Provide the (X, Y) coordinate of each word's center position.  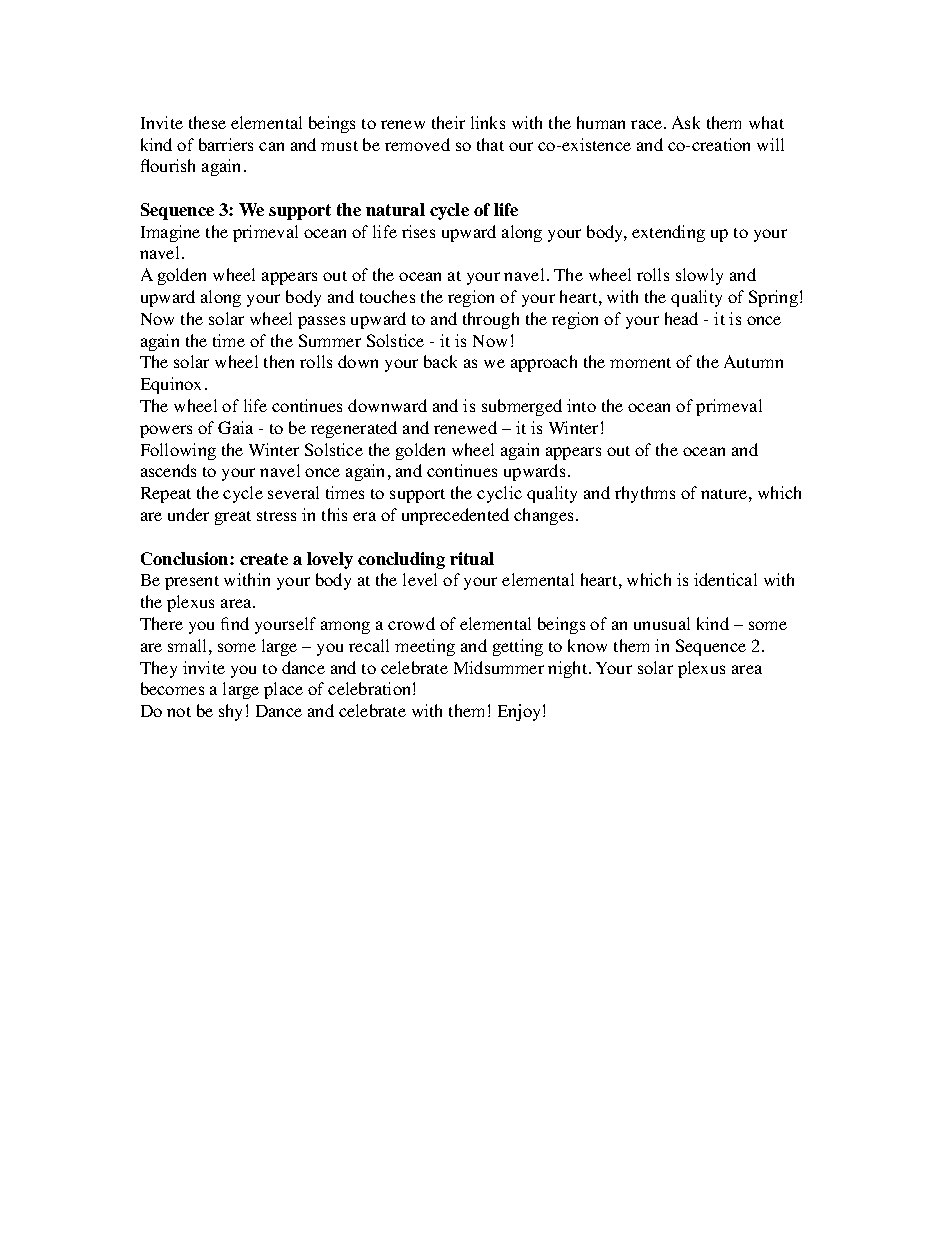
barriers (226, 144)
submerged (522, 407)
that (490, 144)
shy (230, 712)
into (581, 405)
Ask (686, 122)
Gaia (235, 427)
